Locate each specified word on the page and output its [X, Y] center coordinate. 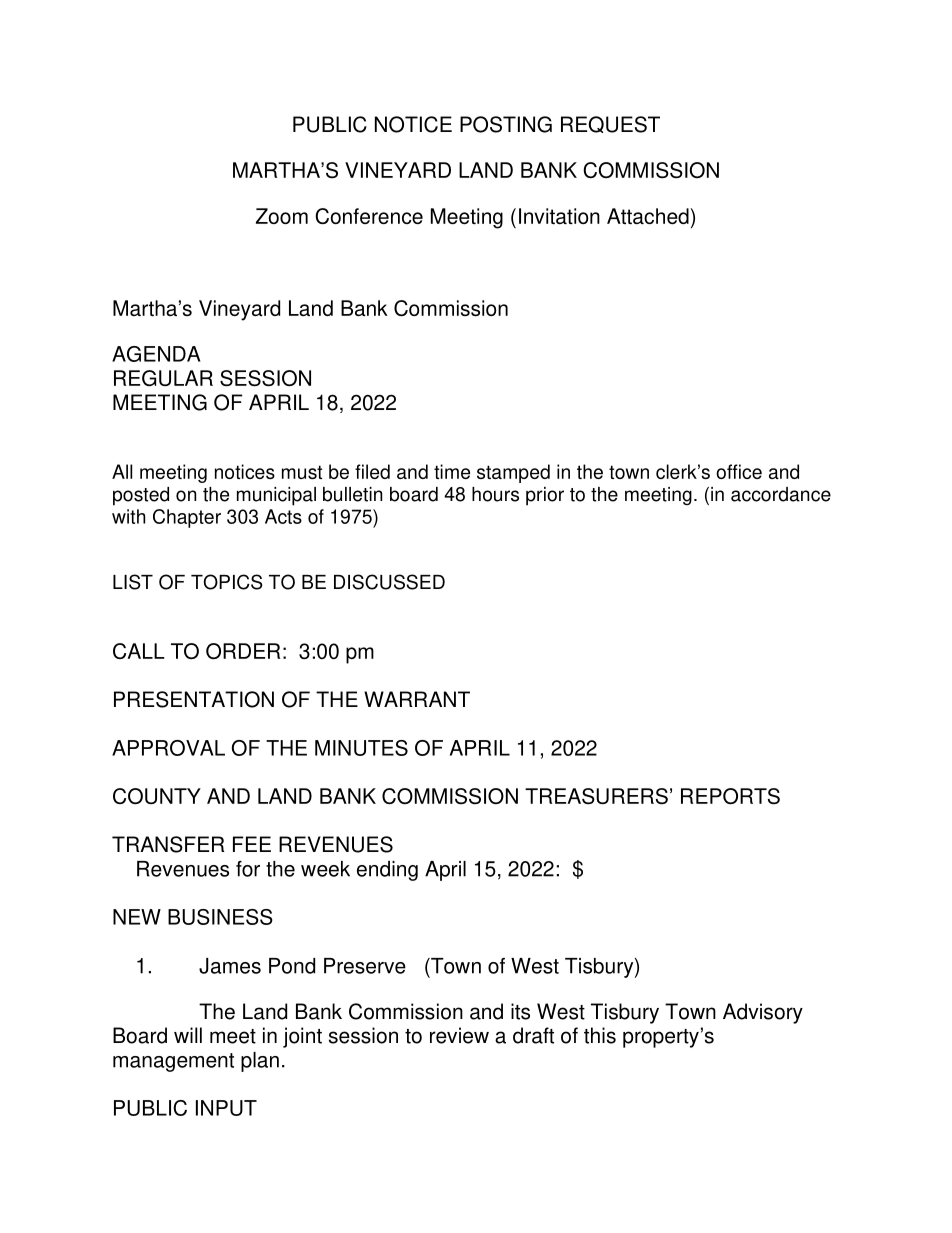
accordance [781, 494]
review [459, 1035]
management [173, 1062]
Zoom [282, 216]
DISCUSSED [389, 582]
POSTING [506, 124]
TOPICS [226, 582]
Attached [648, 216]
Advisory [763, 1013]
